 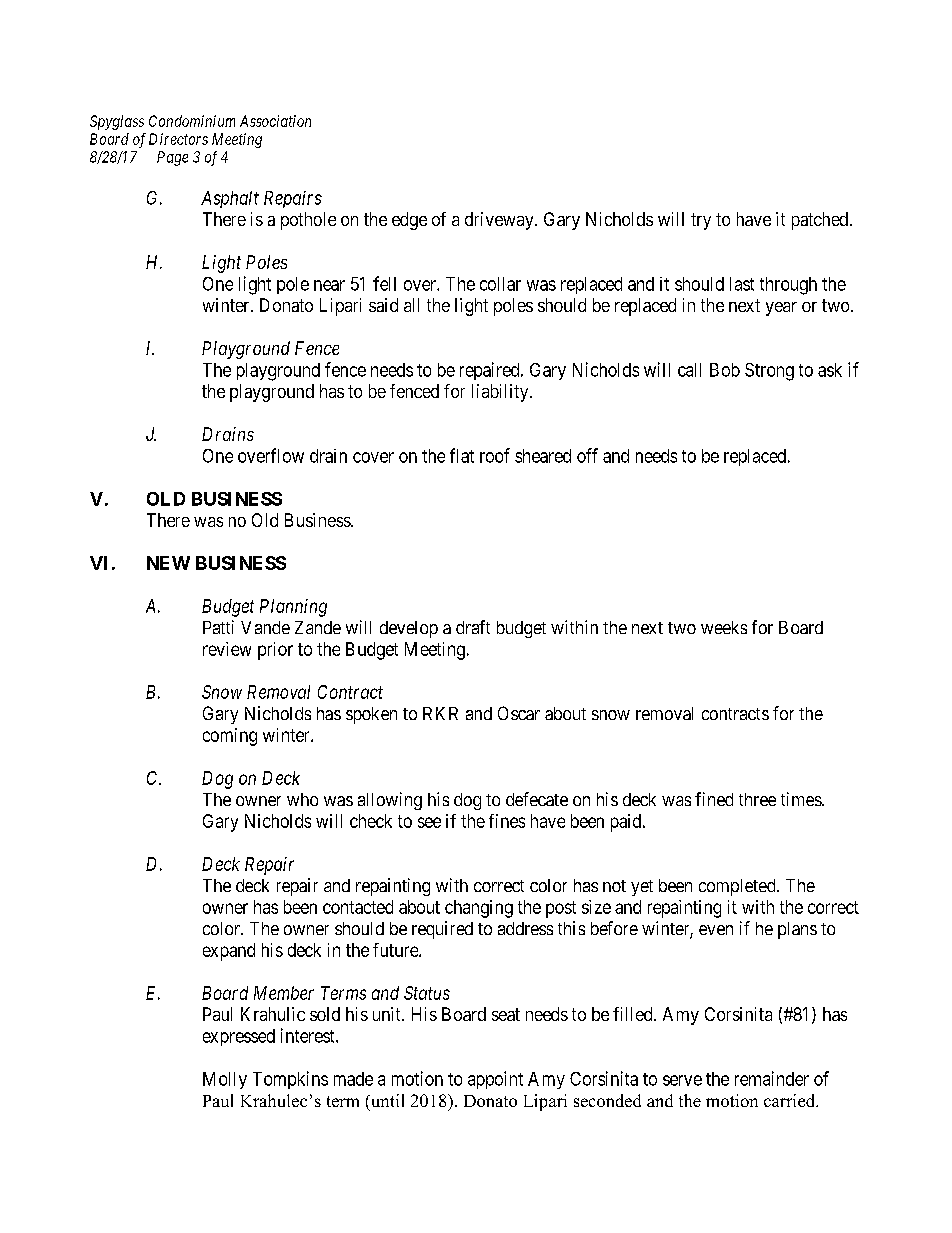 I want to click on Patti, so click(x=218, y=627).
